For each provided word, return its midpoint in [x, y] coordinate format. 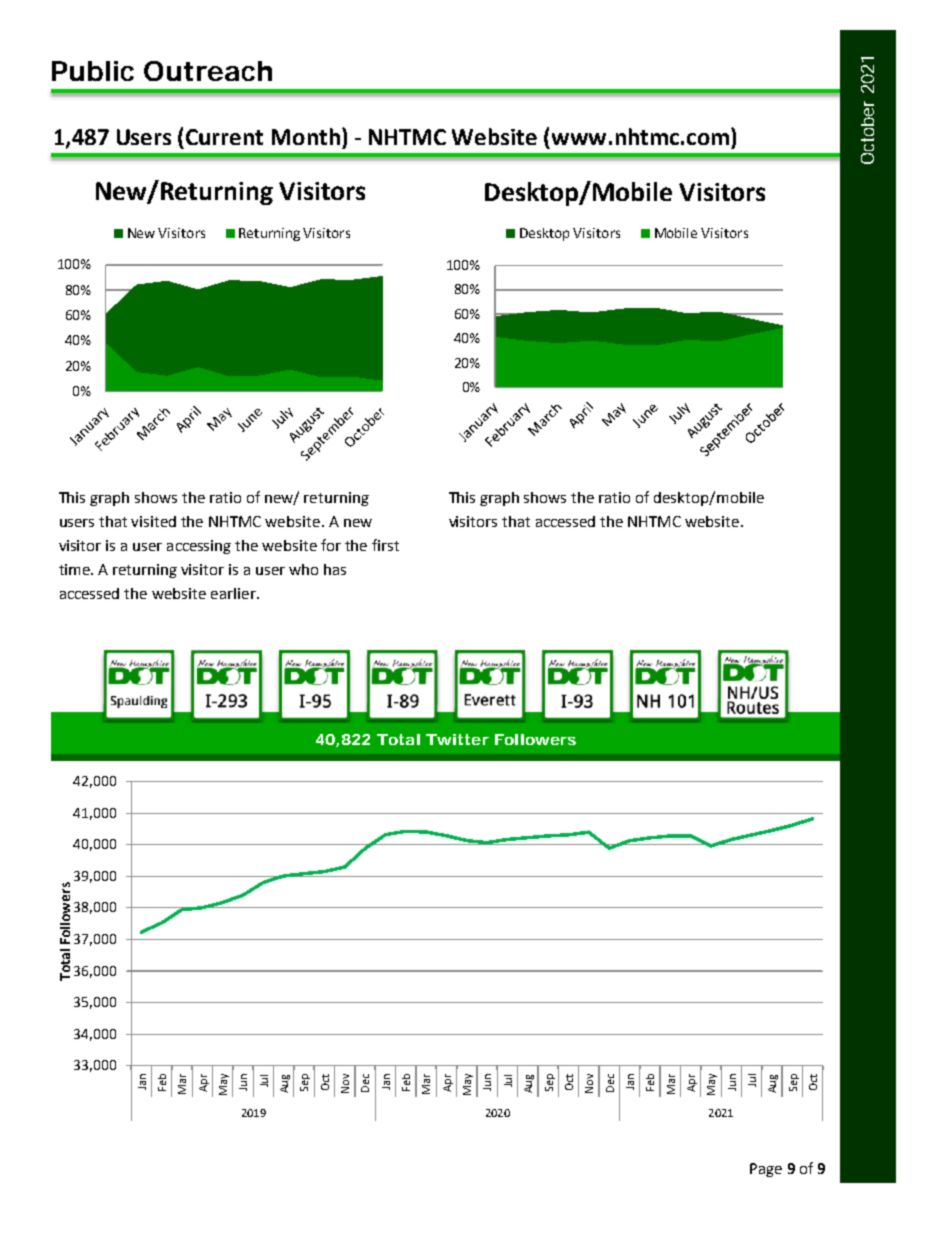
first [385, 545]
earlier [234, 593]
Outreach [208, 71]
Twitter [457, 739]
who [303, 569]
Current [224, 137]
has [335, 569]
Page [766, 1170]
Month [306, 136]
